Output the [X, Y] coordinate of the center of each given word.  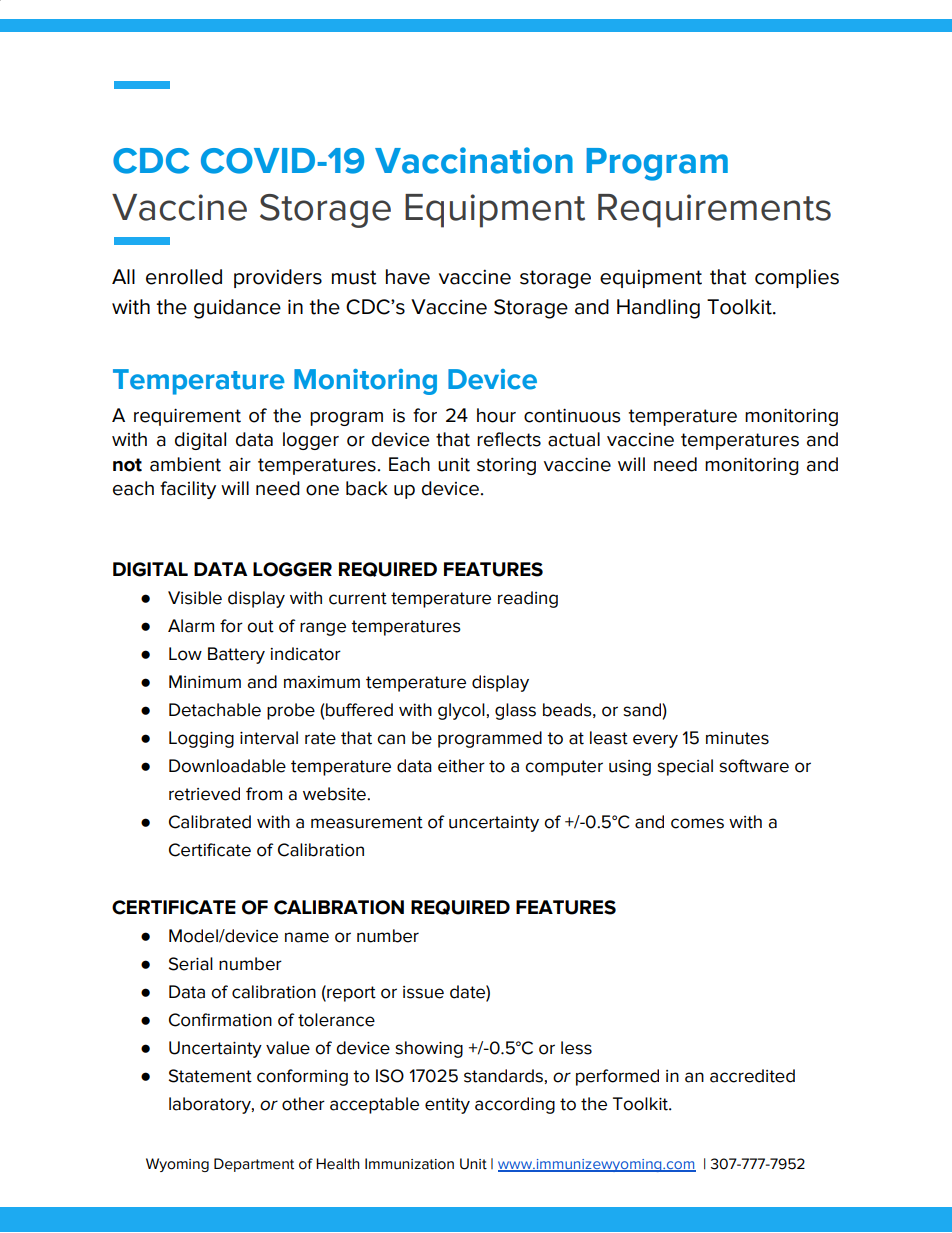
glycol [461, 711]
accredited [752, 1076]
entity [447, 1106]
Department [254, 1165]
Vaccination [474, 160]
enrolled [184, 277]
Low [185, 654]
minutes [737, 738]
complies [797, 278]
